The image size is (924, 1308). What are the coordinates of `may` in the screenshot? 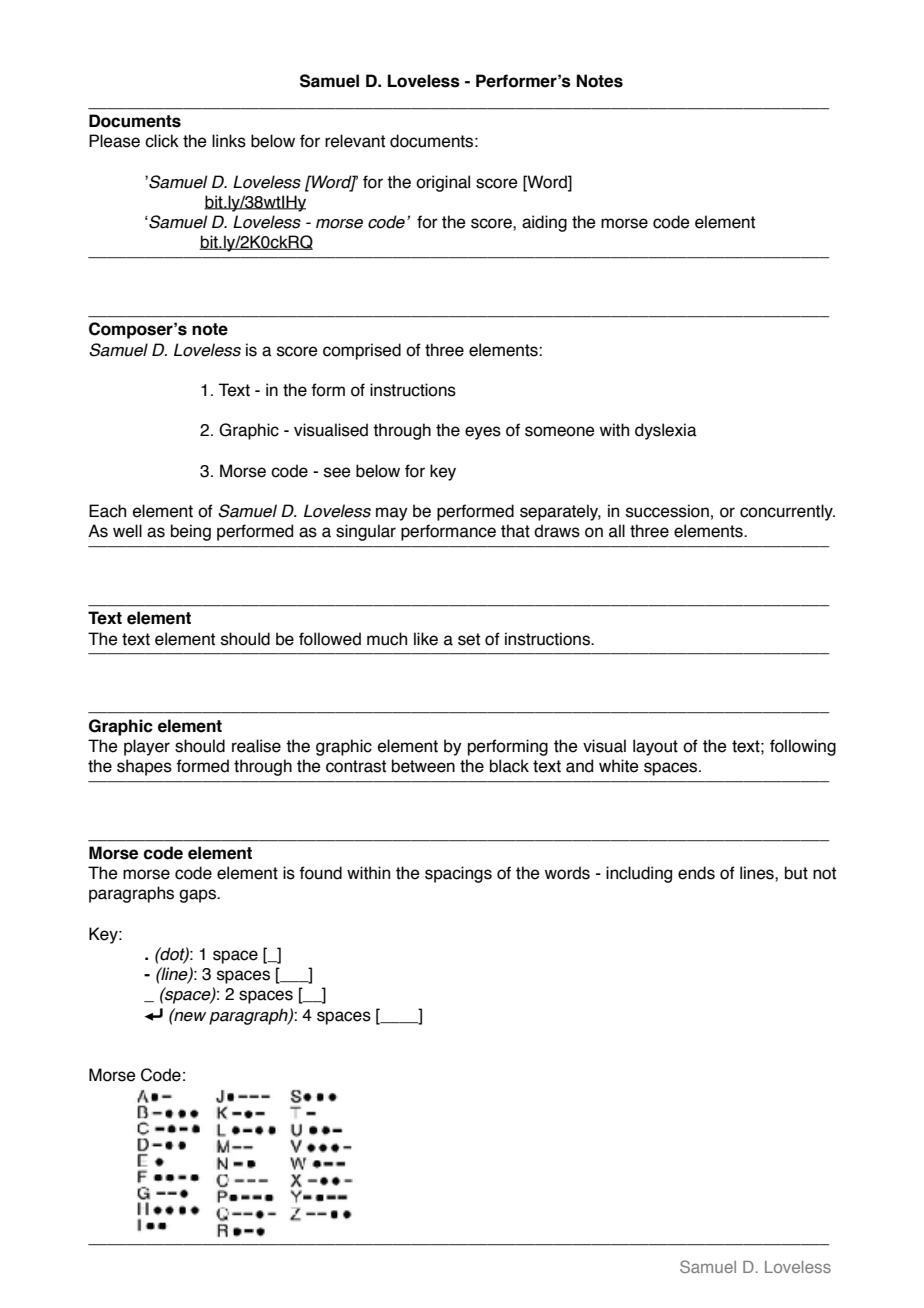 It's located at (392, 514).
